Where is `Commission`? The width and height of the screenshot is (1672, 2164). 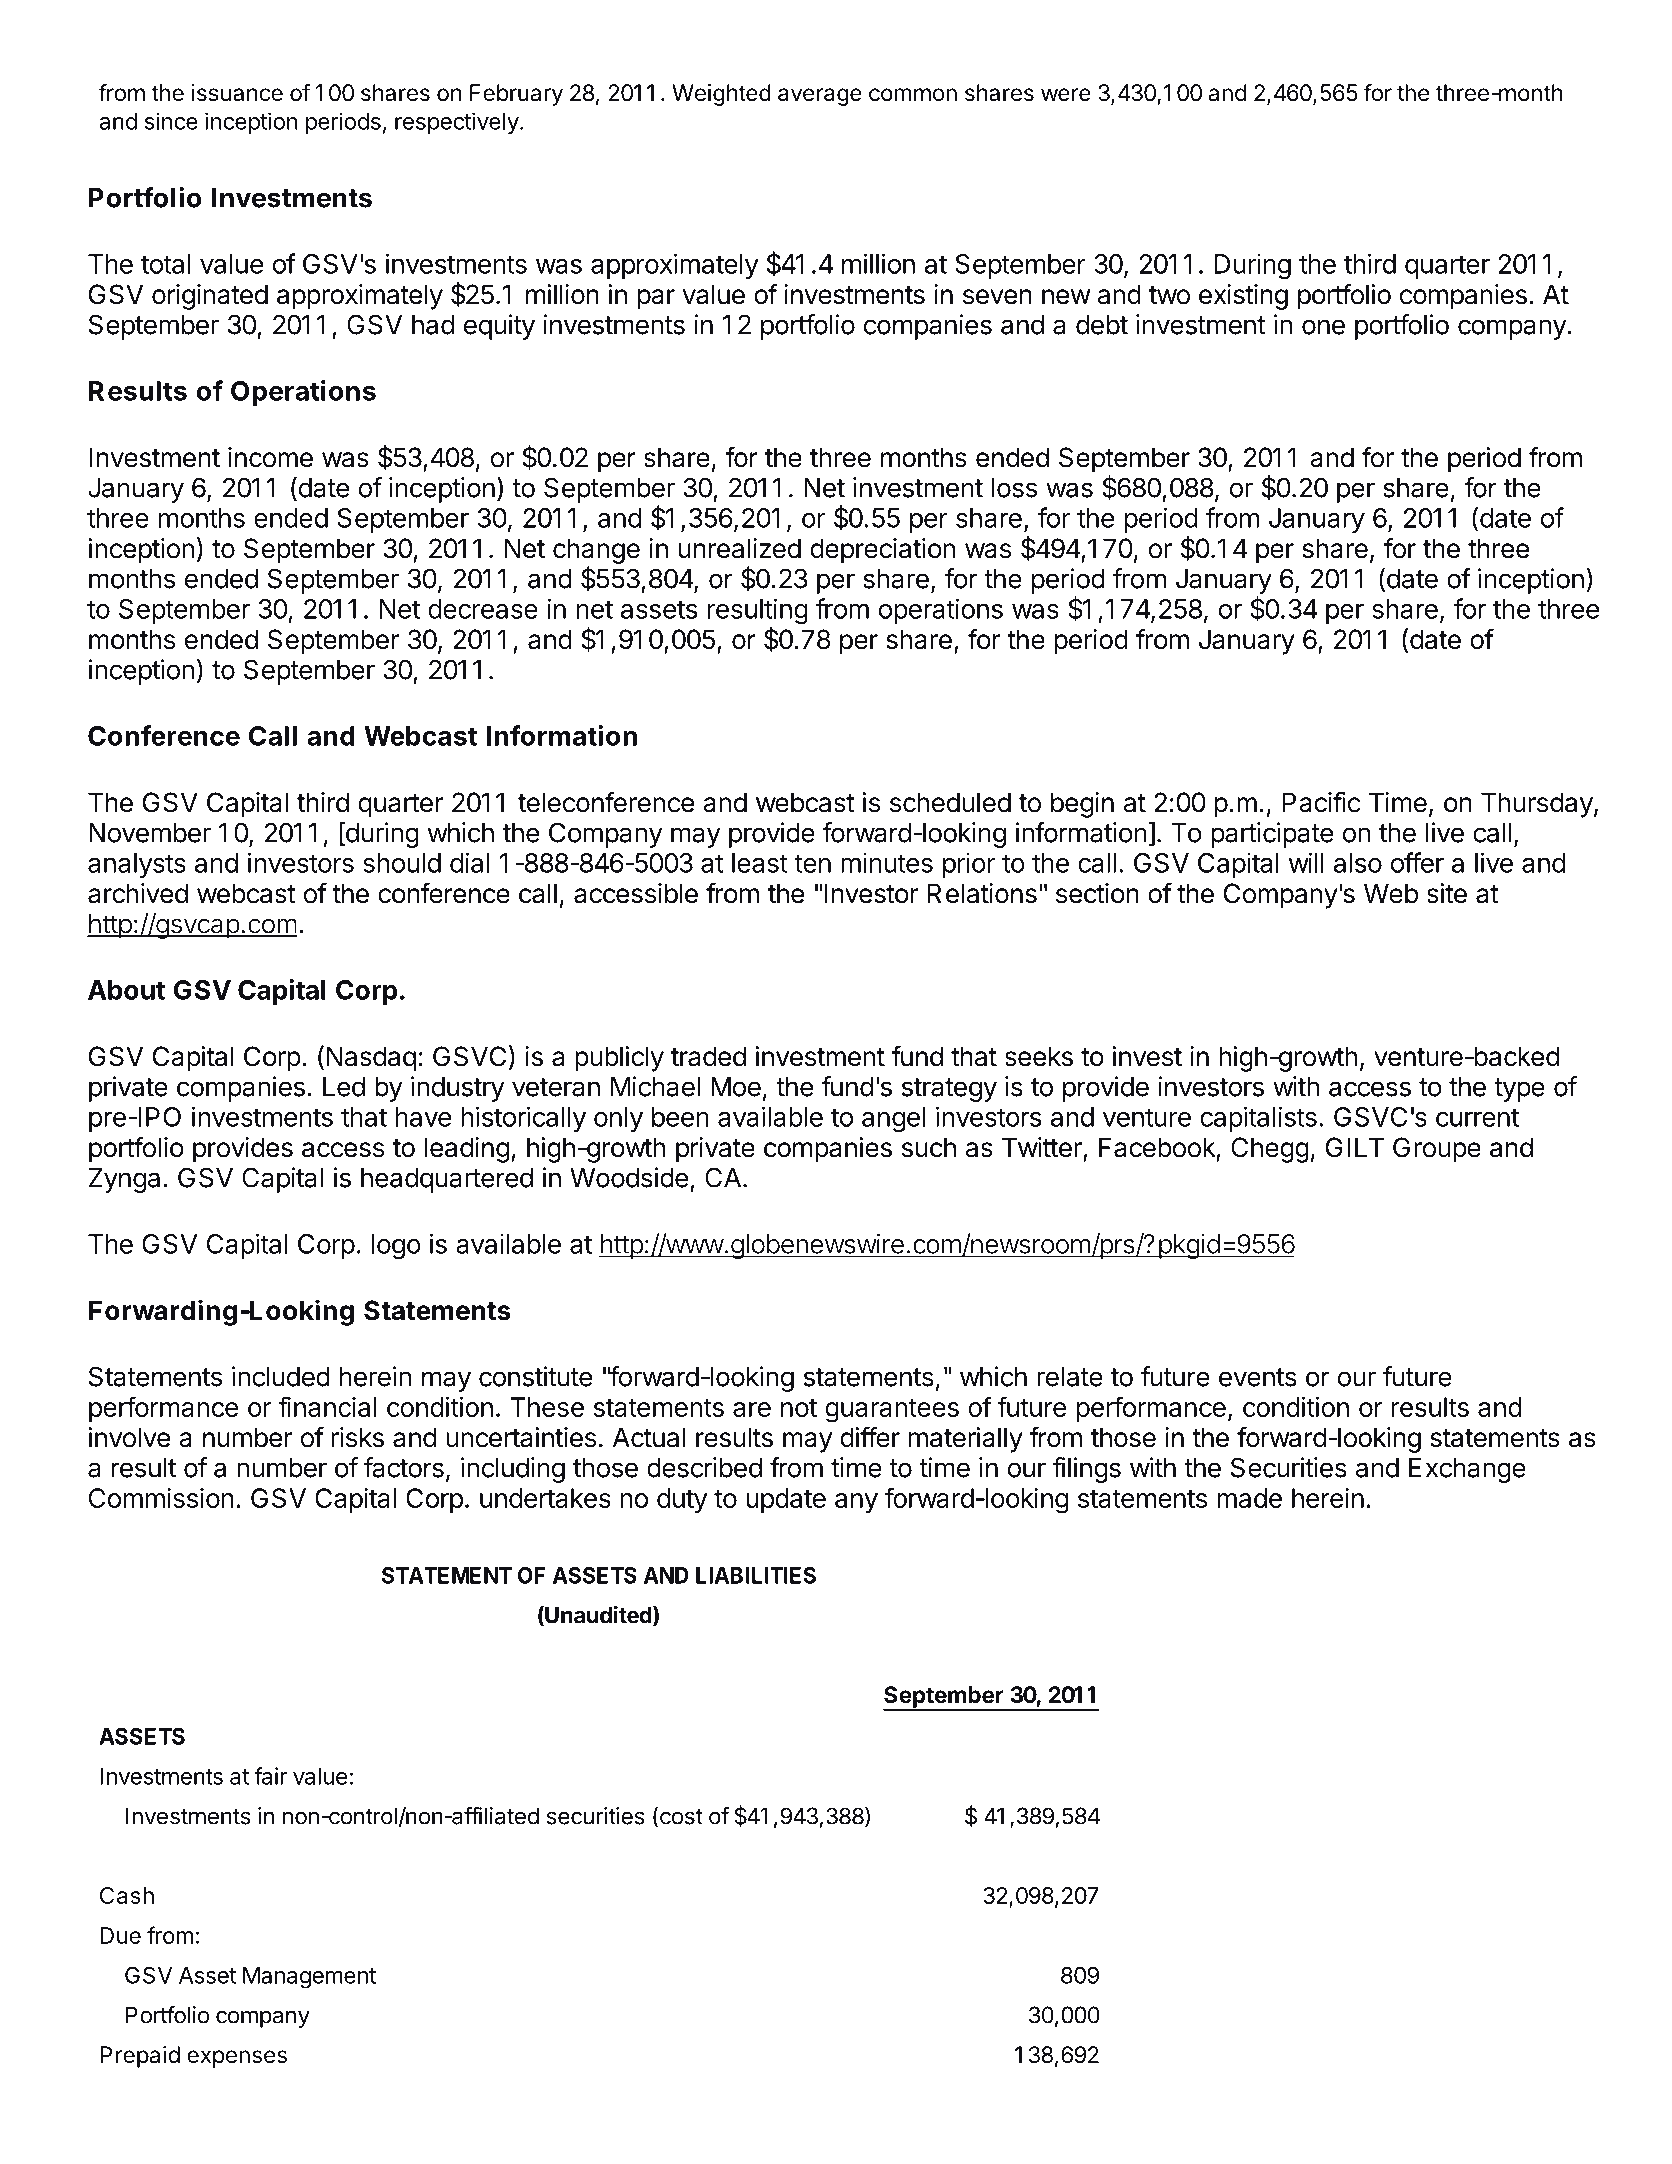
Commission is located at coordinates (161, 1498).
